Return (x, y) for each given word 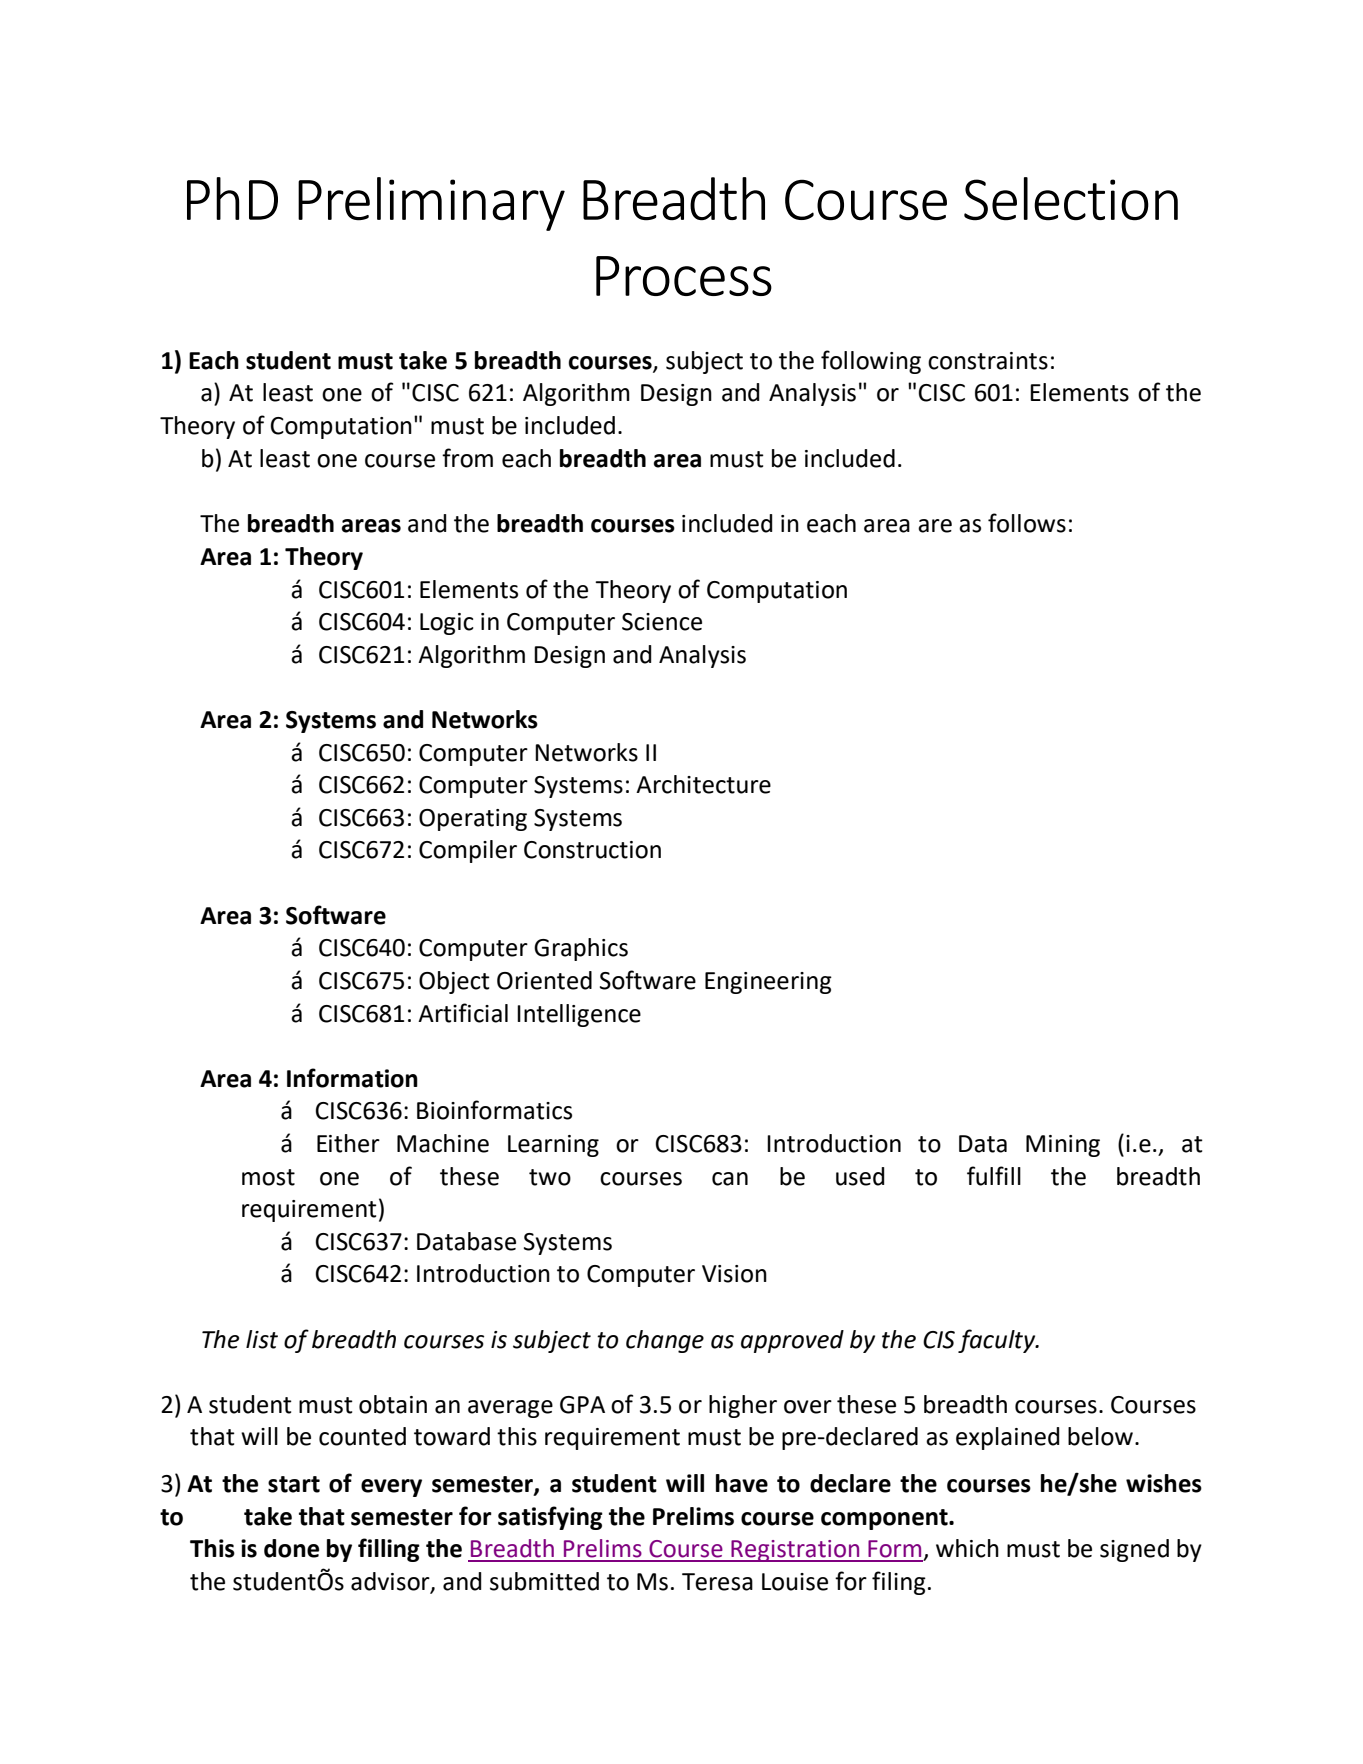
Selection (1071, 199)
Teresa (717, 1582)
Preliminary (431, 204)
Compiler (468, 851)
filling (389, 1550)
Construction (592, 850)
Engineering (768, 983)
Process (684, 276)
